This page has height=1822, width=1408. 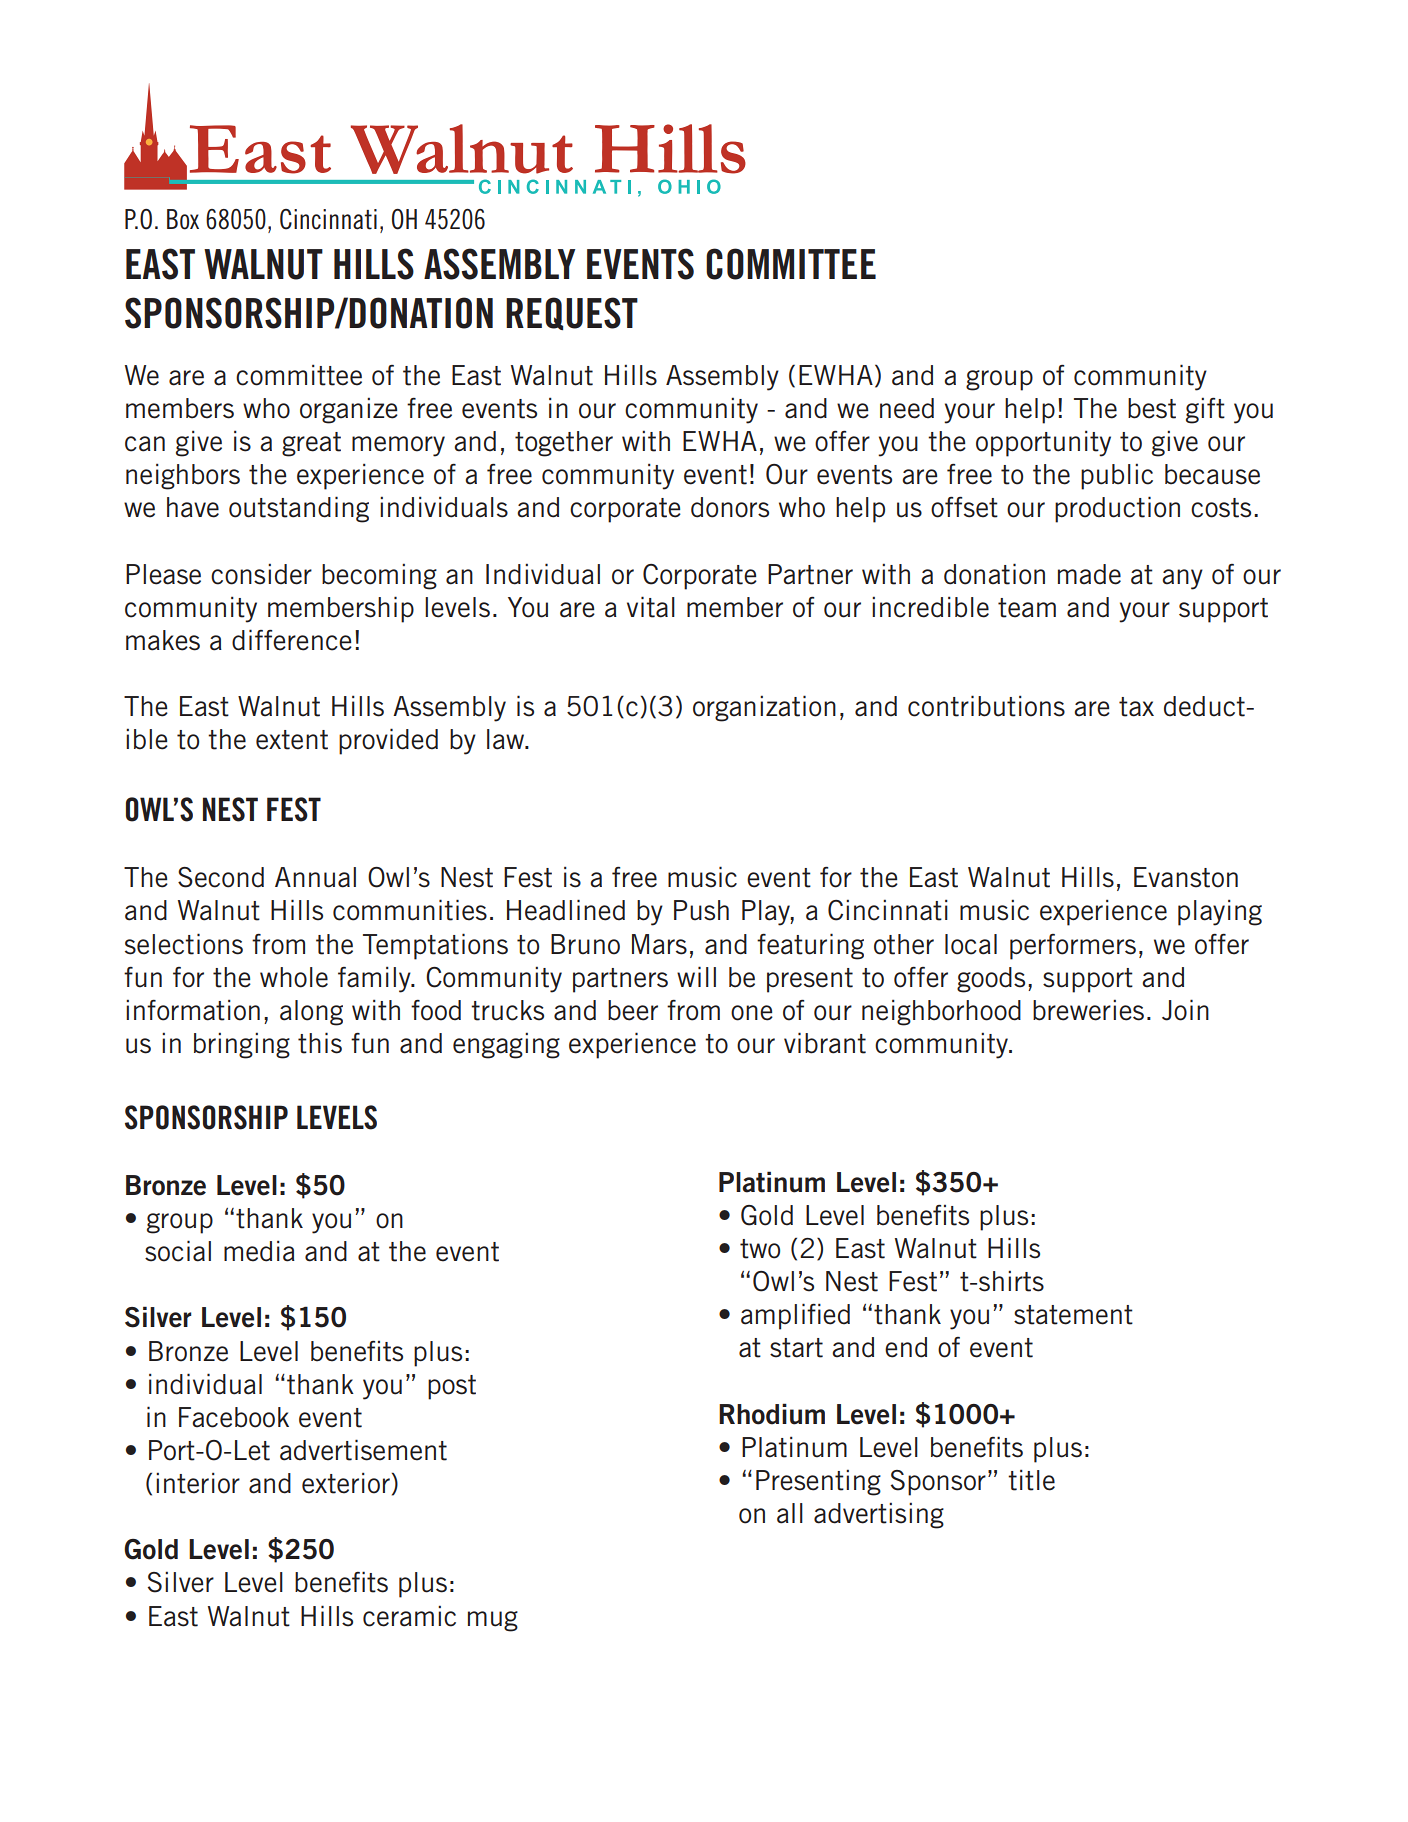 I want to click on Push, so click(x=701, y=910).
